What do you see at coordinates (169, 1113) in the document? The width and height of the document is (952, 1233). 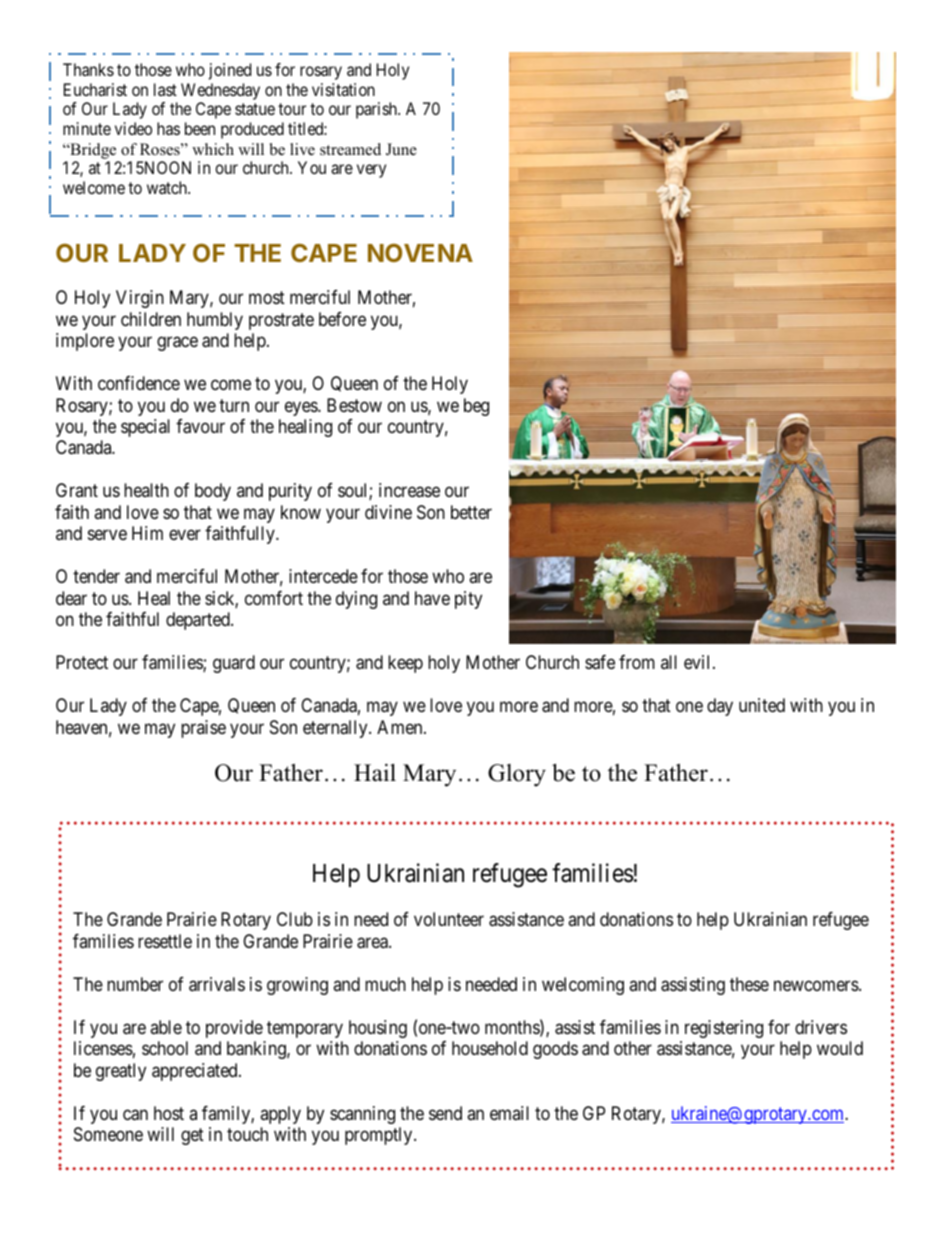 I see `host` at bounding box center [169, 1113].
